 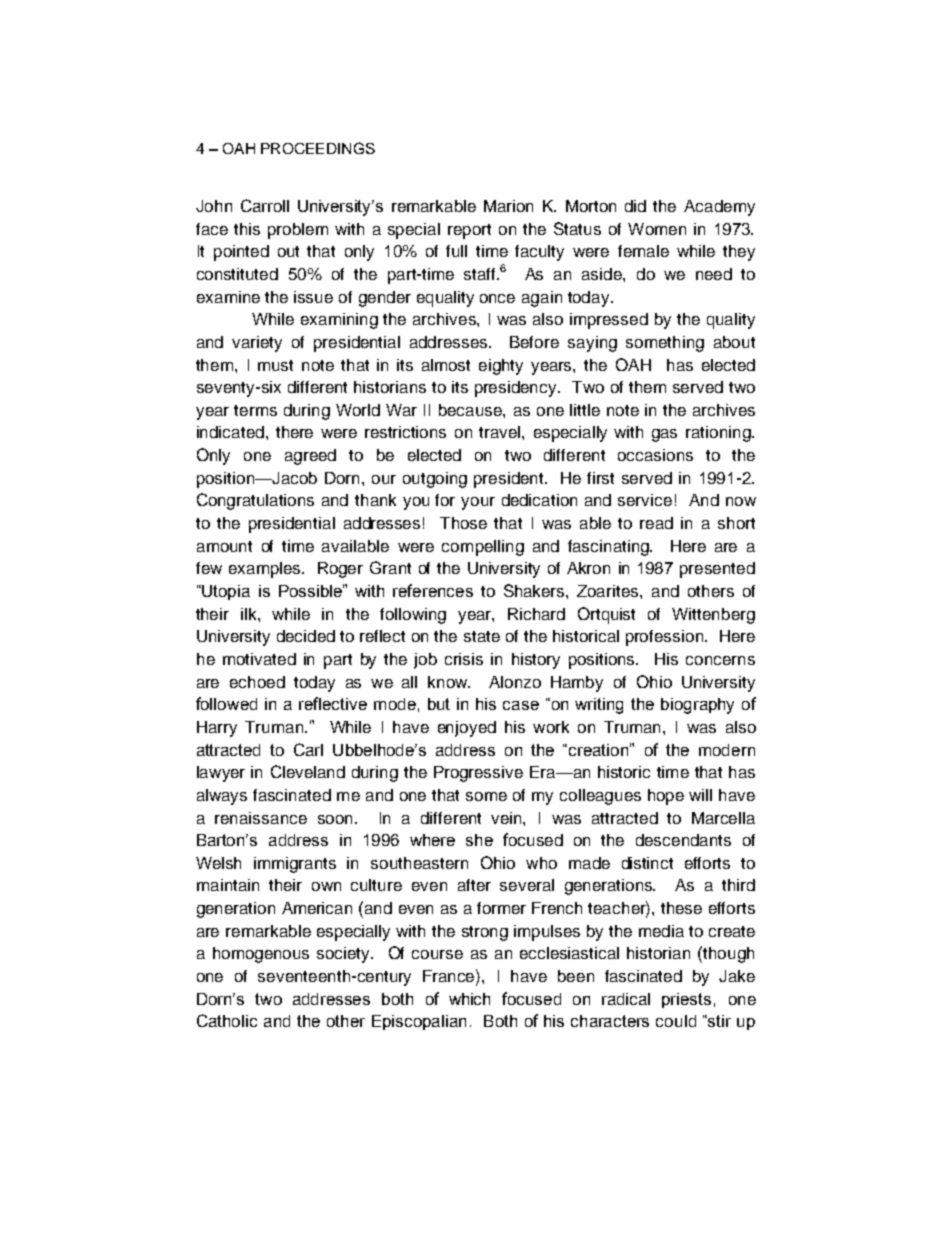 What do you see at coordinates (266, 570) in the image?
I see `examples` at bounding box center [266, 570].
